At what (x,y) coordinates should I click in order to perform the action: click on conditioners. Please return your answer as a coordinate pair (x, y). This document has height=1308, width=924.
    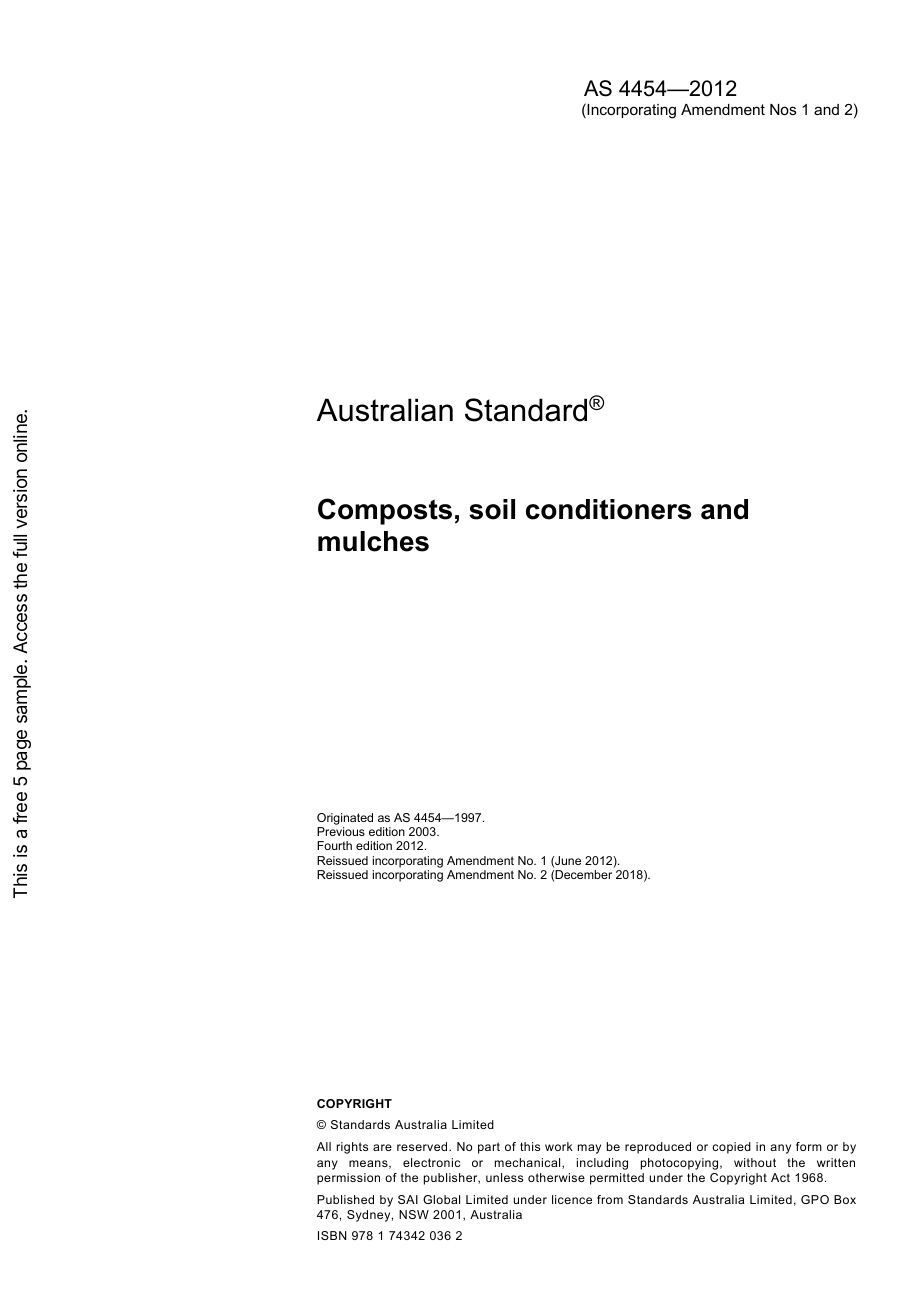
    Looking at the image, I should click on (608, 509).
